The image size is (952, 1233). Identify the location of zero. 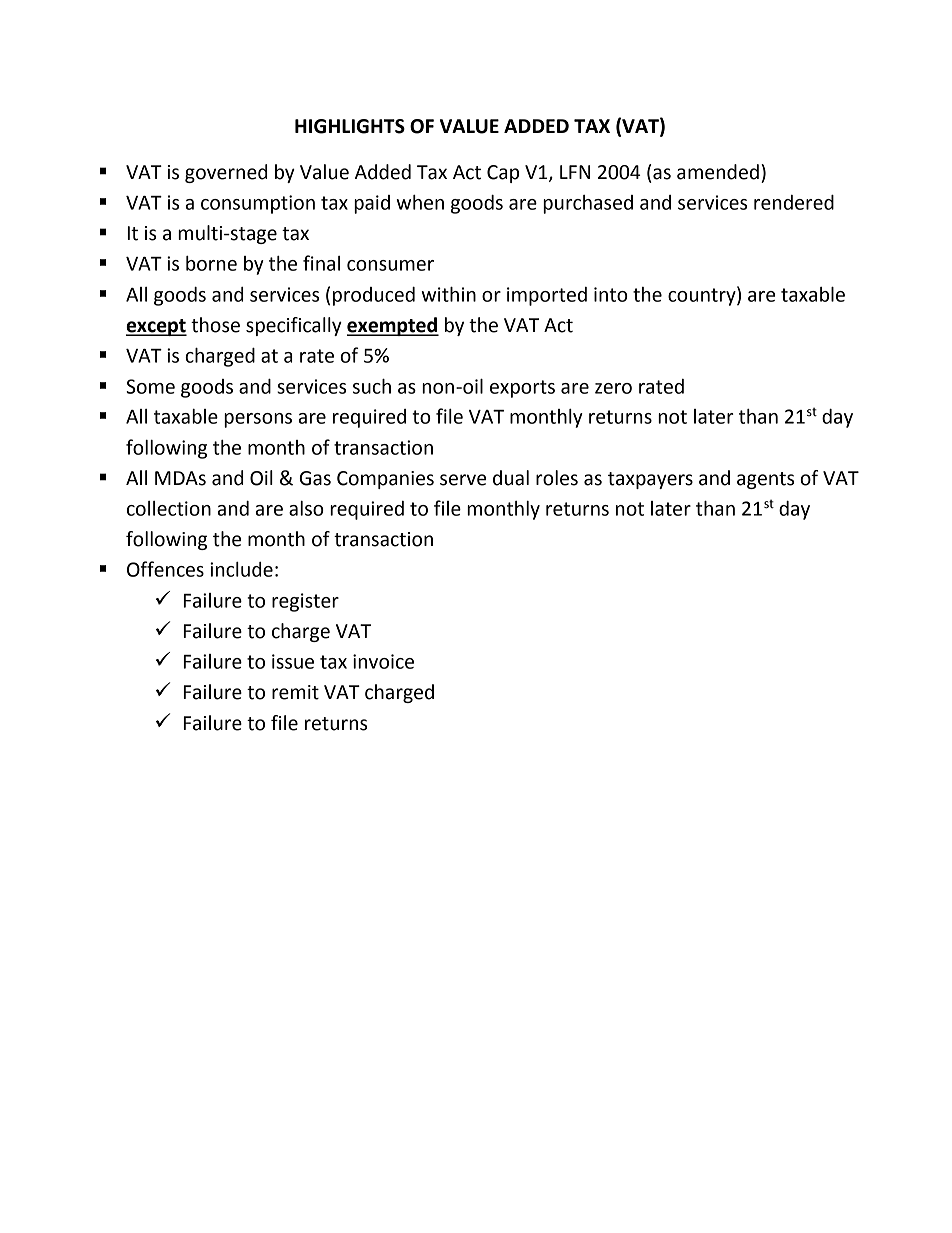
(613, 388).
